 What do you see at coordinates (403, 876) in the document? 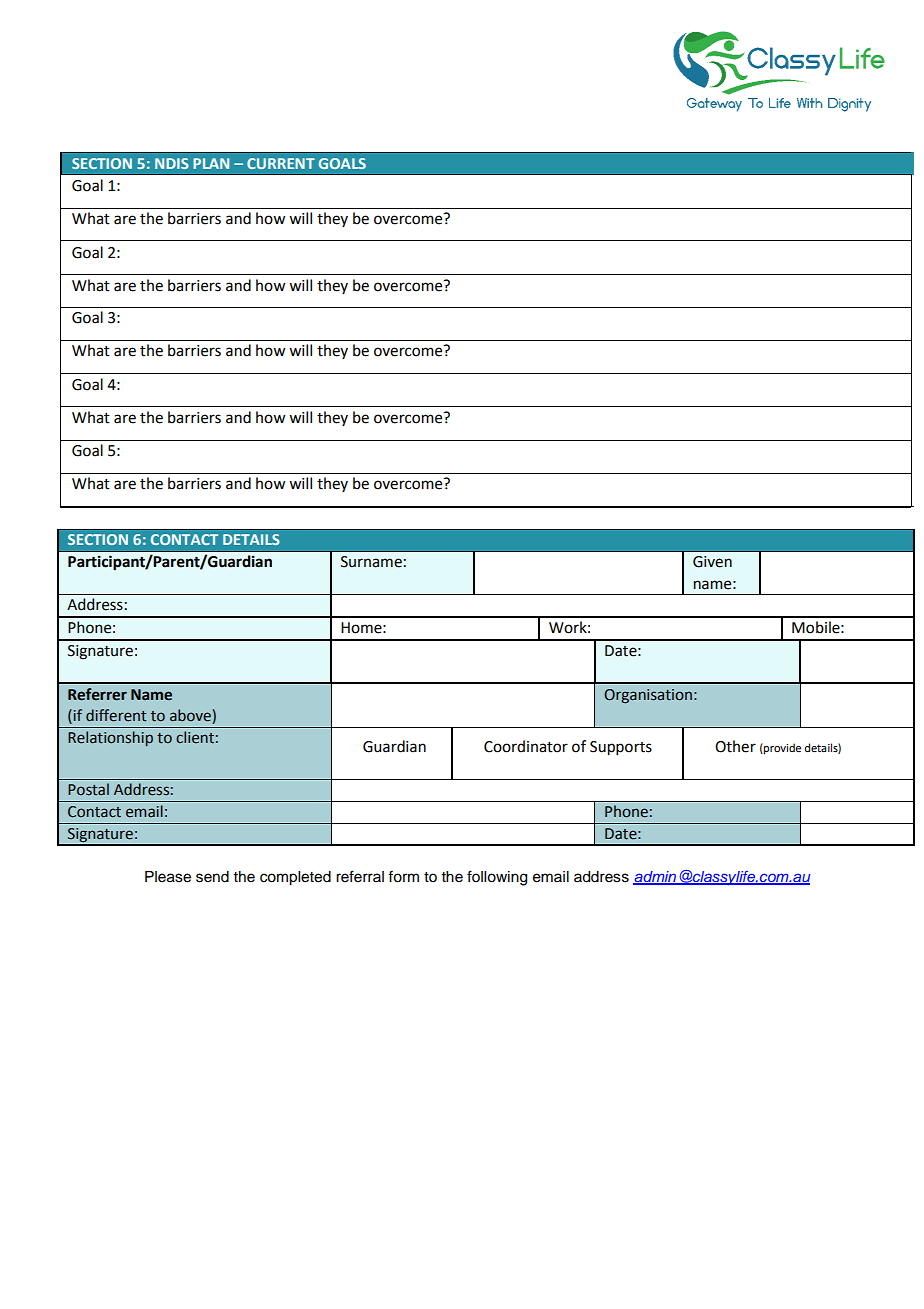
I see `form` at bounding box center [403, 876].
